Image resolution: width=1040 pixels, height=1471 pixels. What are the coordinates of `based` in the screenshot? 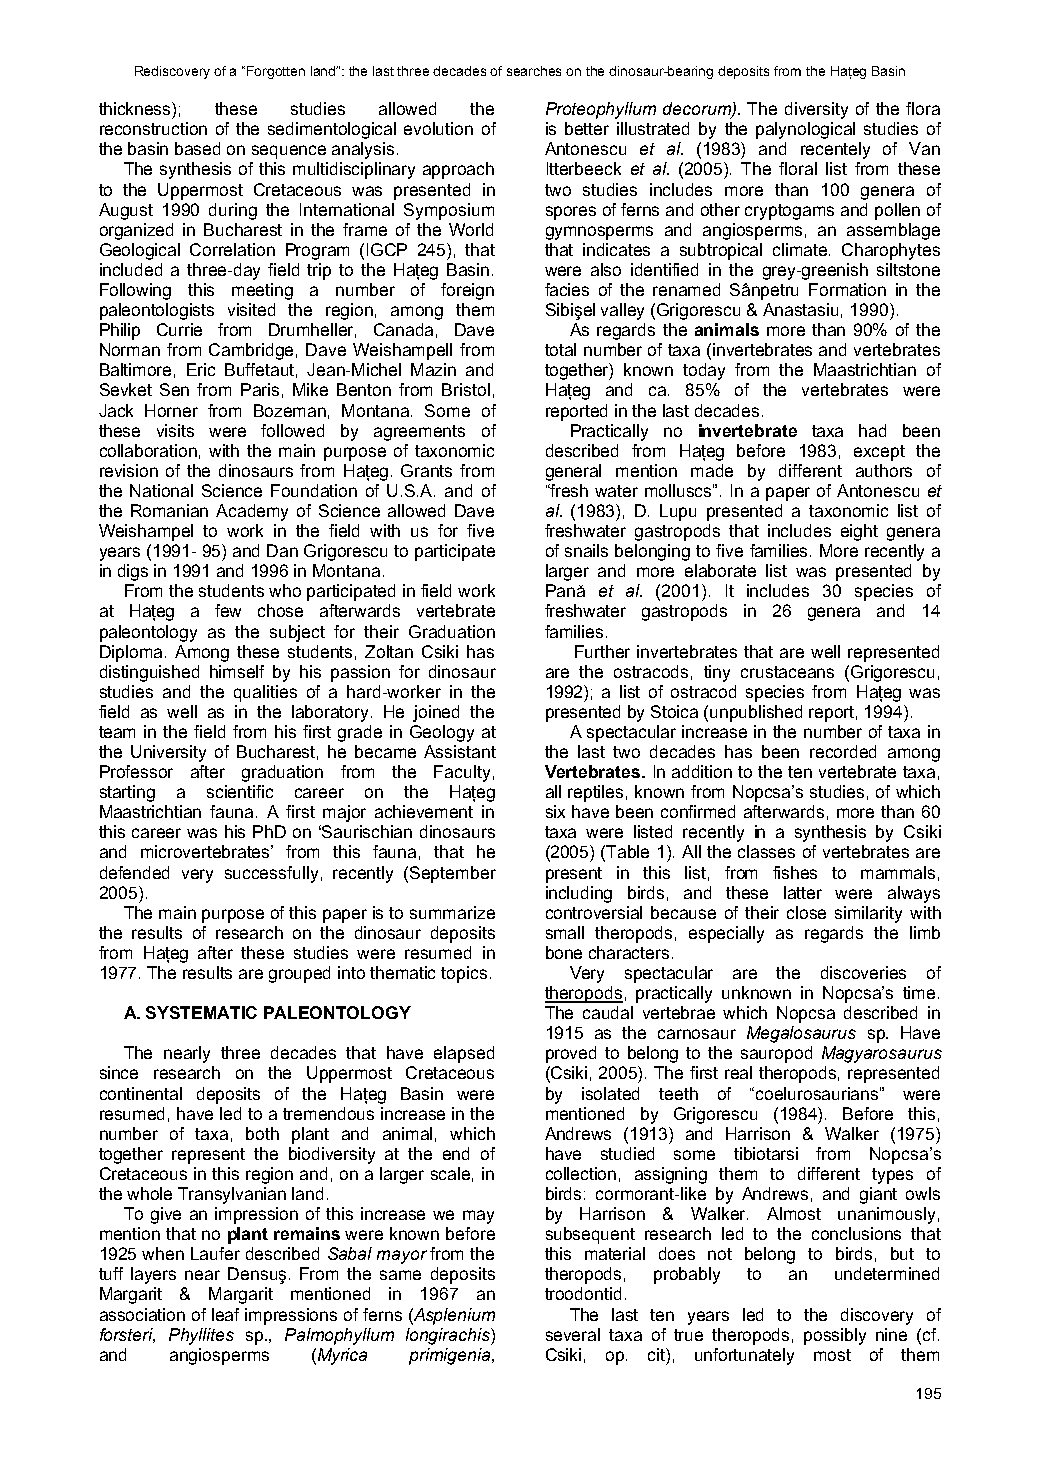 It's located at (197, 148).
